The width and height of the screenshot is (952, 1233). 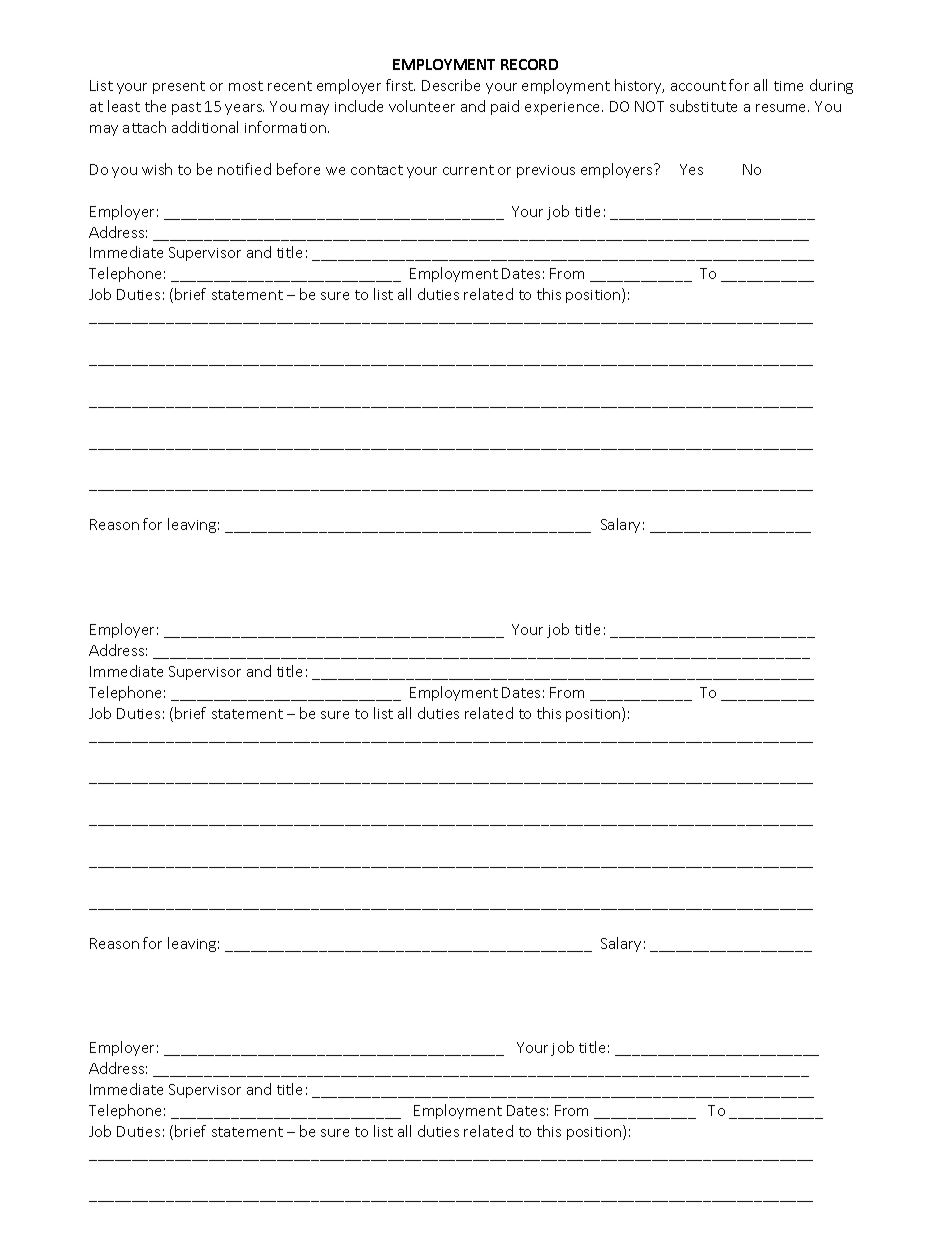 What do you see at coordinates (691, 169) in the screenshot?
I see `Yes` at bounding box center [691, 169].
